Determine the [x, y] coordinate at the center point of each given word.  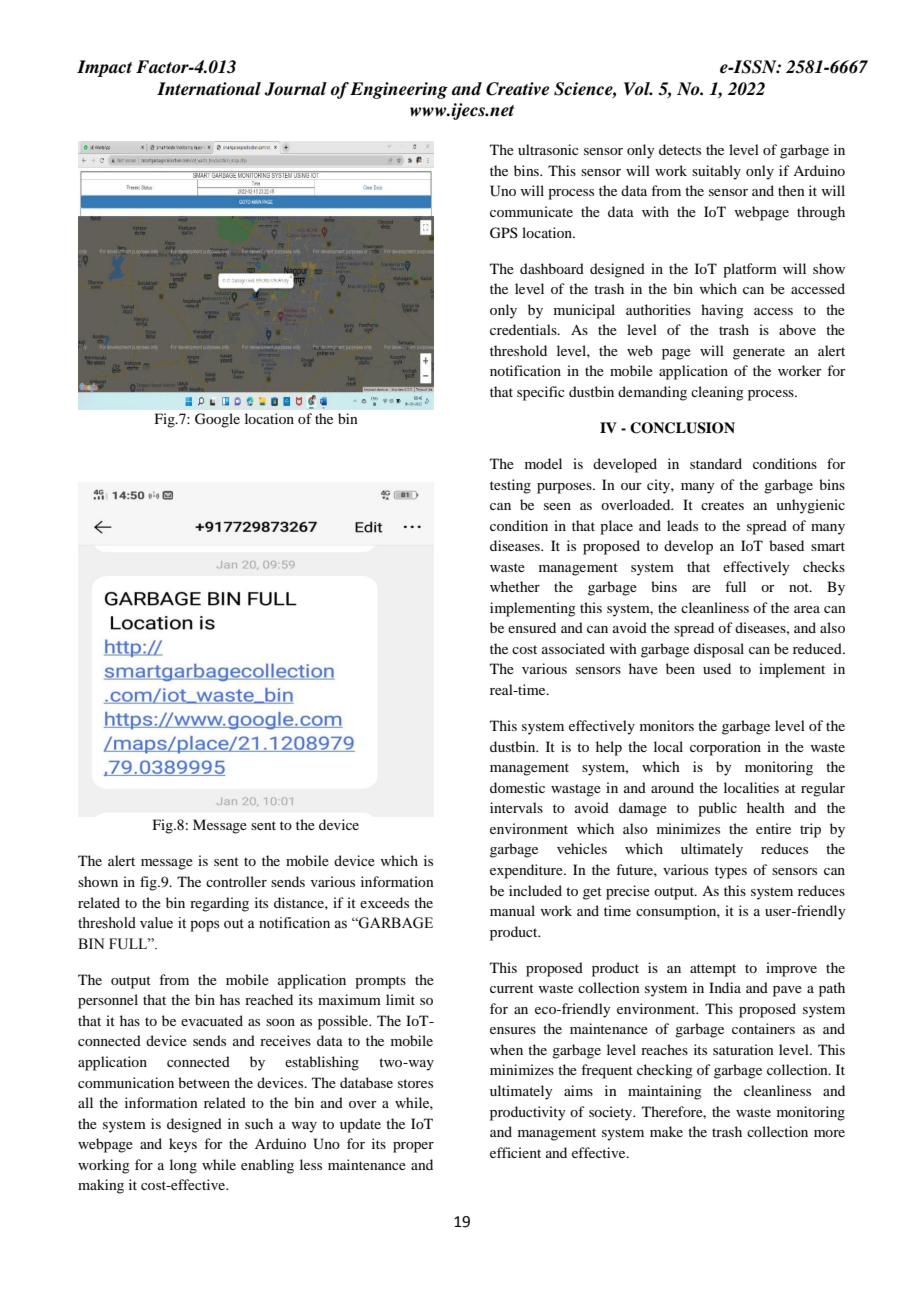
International [209, 89]
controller [236, 881]
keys [183, 1145]
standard [716, 463]
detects [680, 149]
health [766, 807]
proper [413, 1147]
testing [510, 486]
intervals [516, 807]
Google [217, 420]
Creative [517, 89]
